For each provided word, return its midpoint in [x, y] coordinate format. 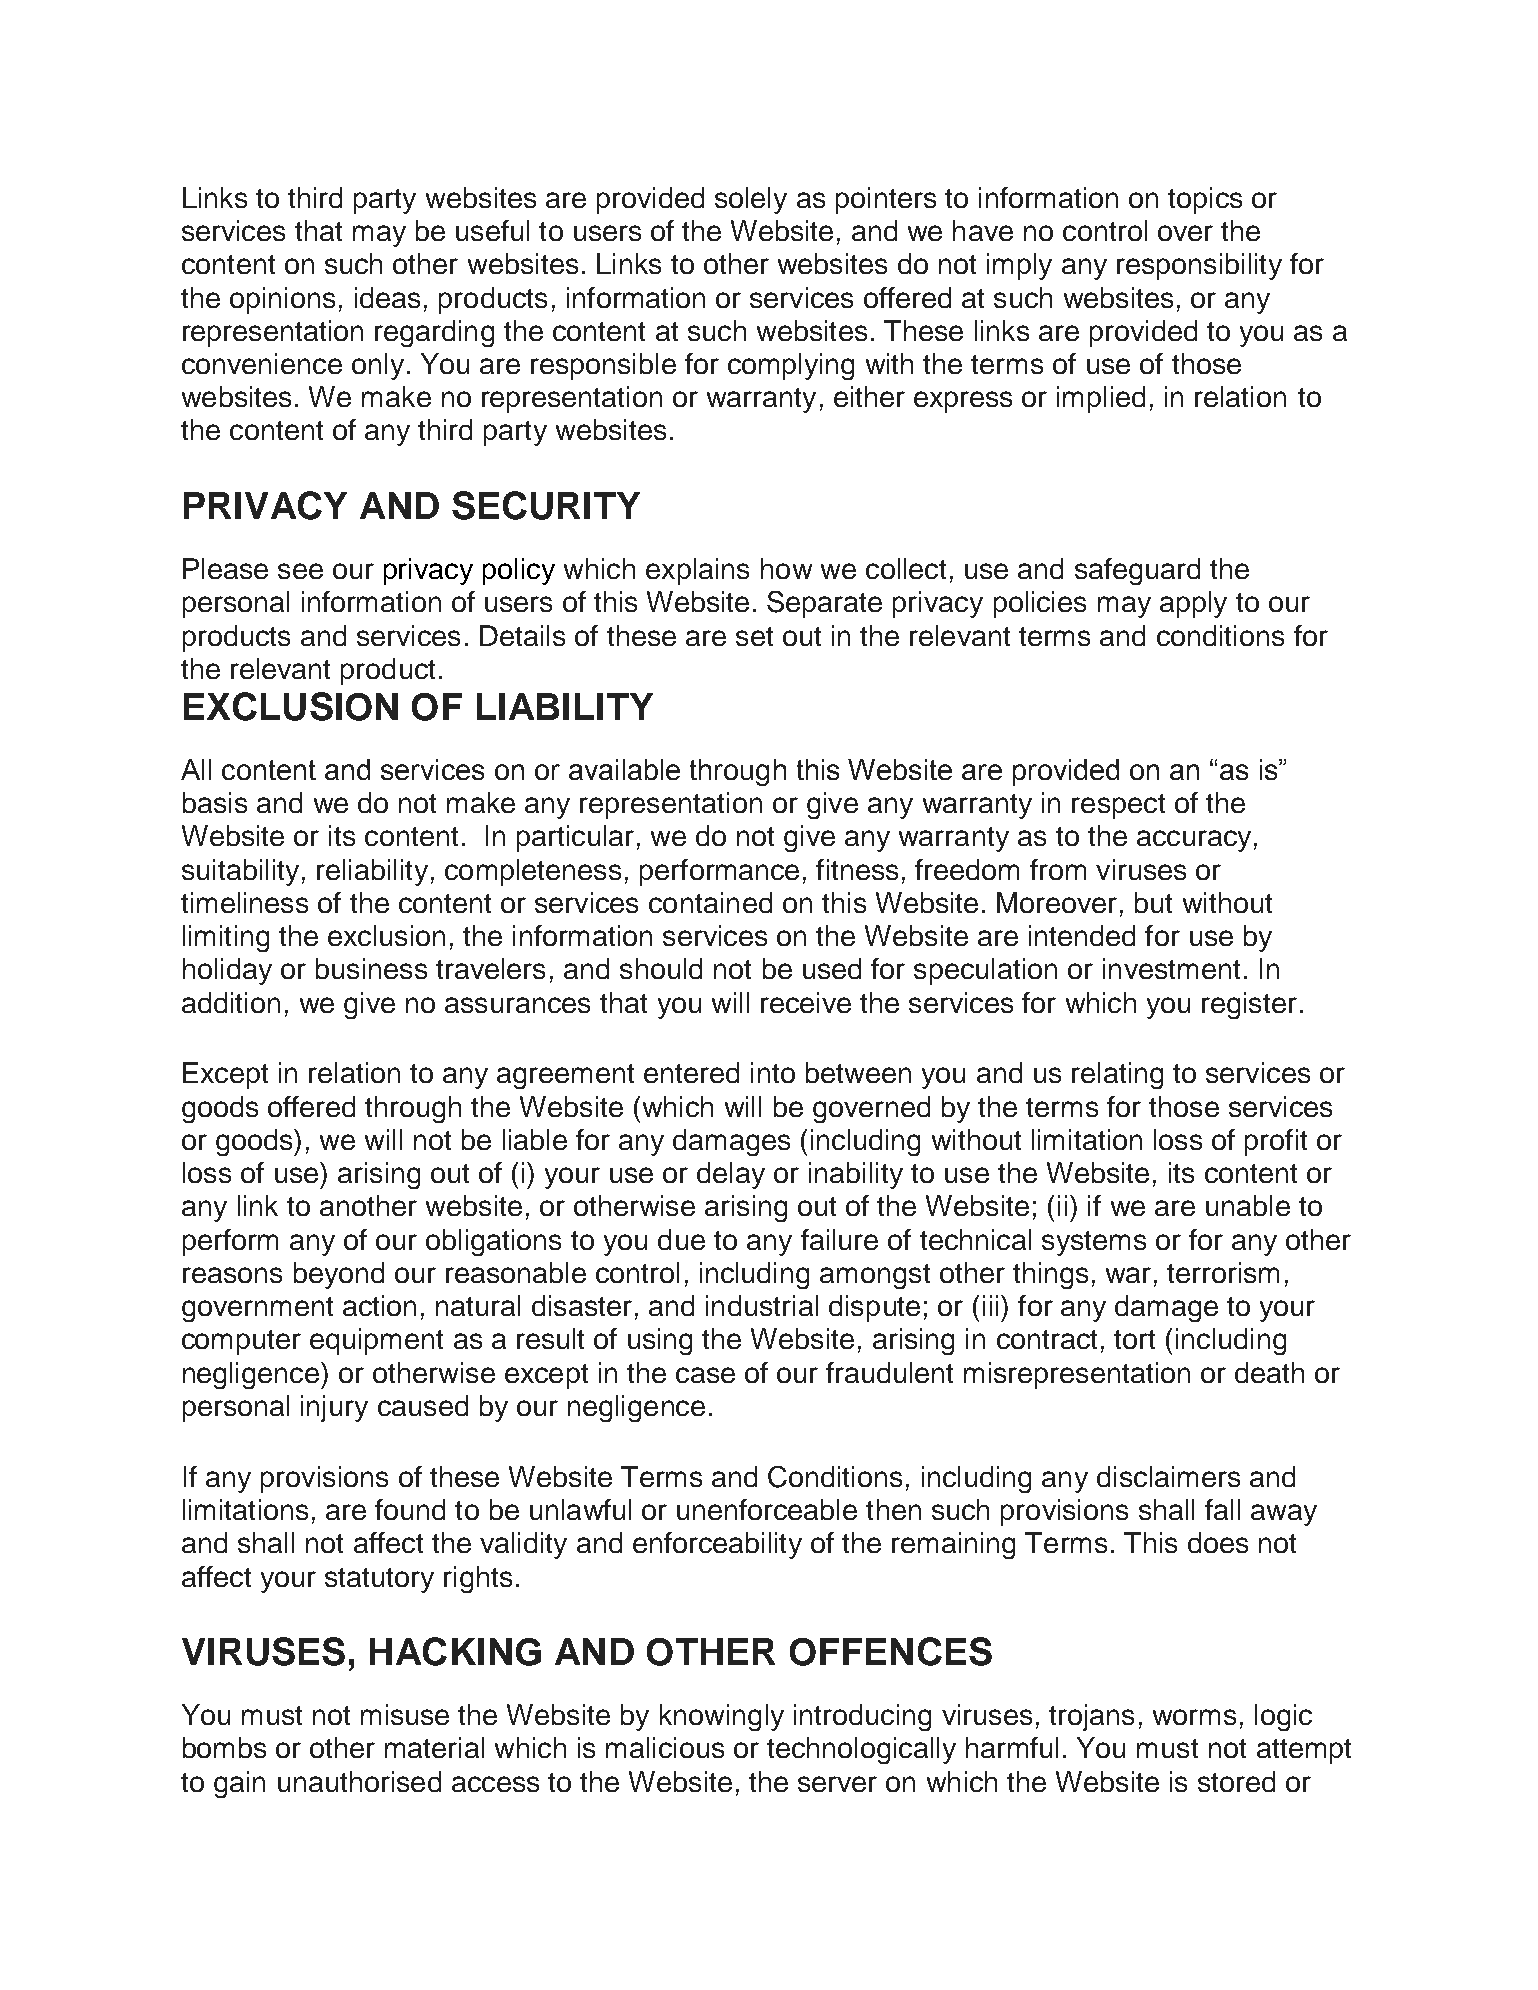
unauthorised [359, 1781]
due [681, 1239]
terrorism [1223, 1272]
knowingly [722, 1717]
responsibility [1199, 266]
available [624, 769]
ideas [387, 297]
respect [1118, 806]
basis [215, 802]
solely [751, 200]
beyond [339, 1275]
